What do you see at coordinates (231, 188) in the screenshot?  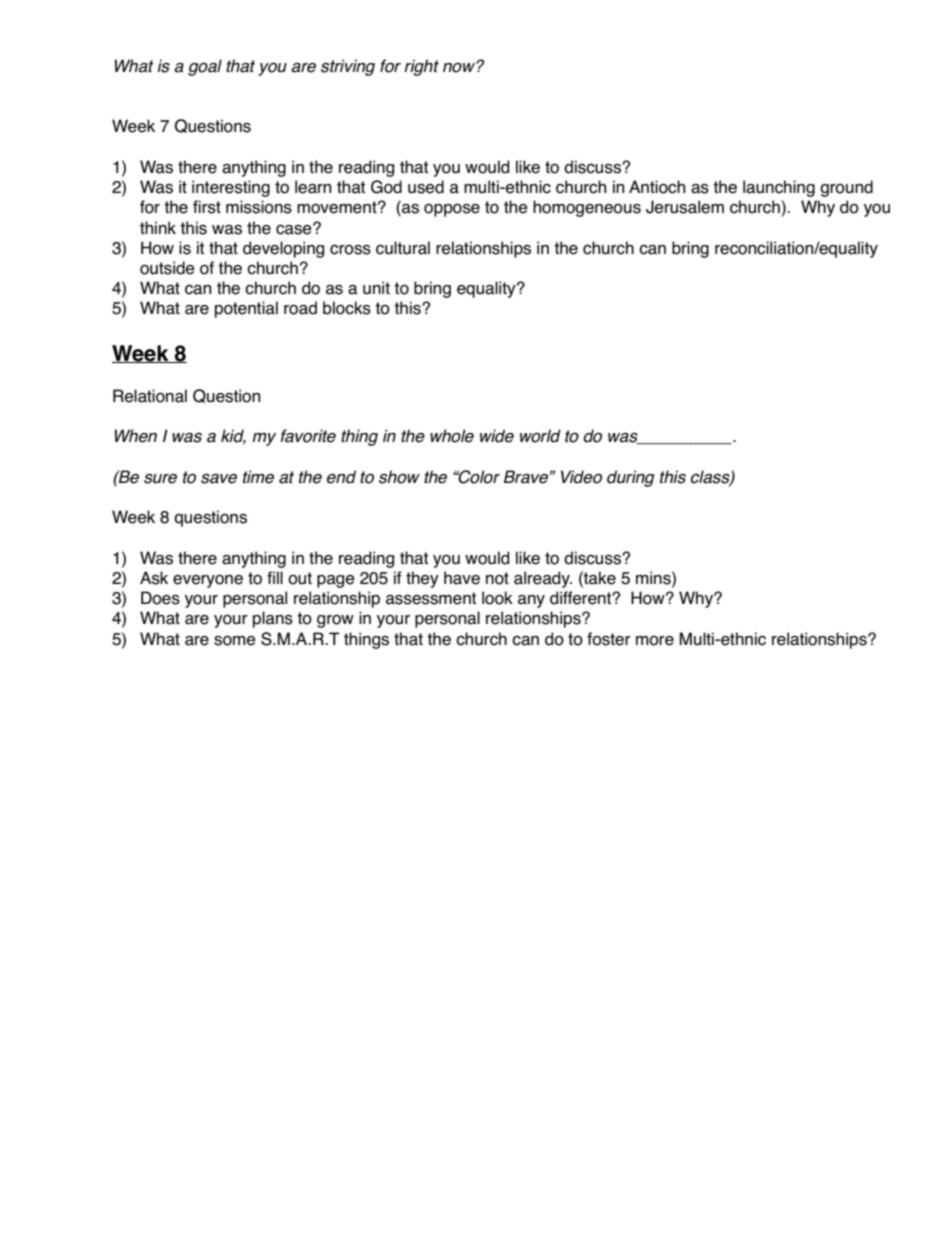 I see `interesting` at bounding box center [231, 188].
